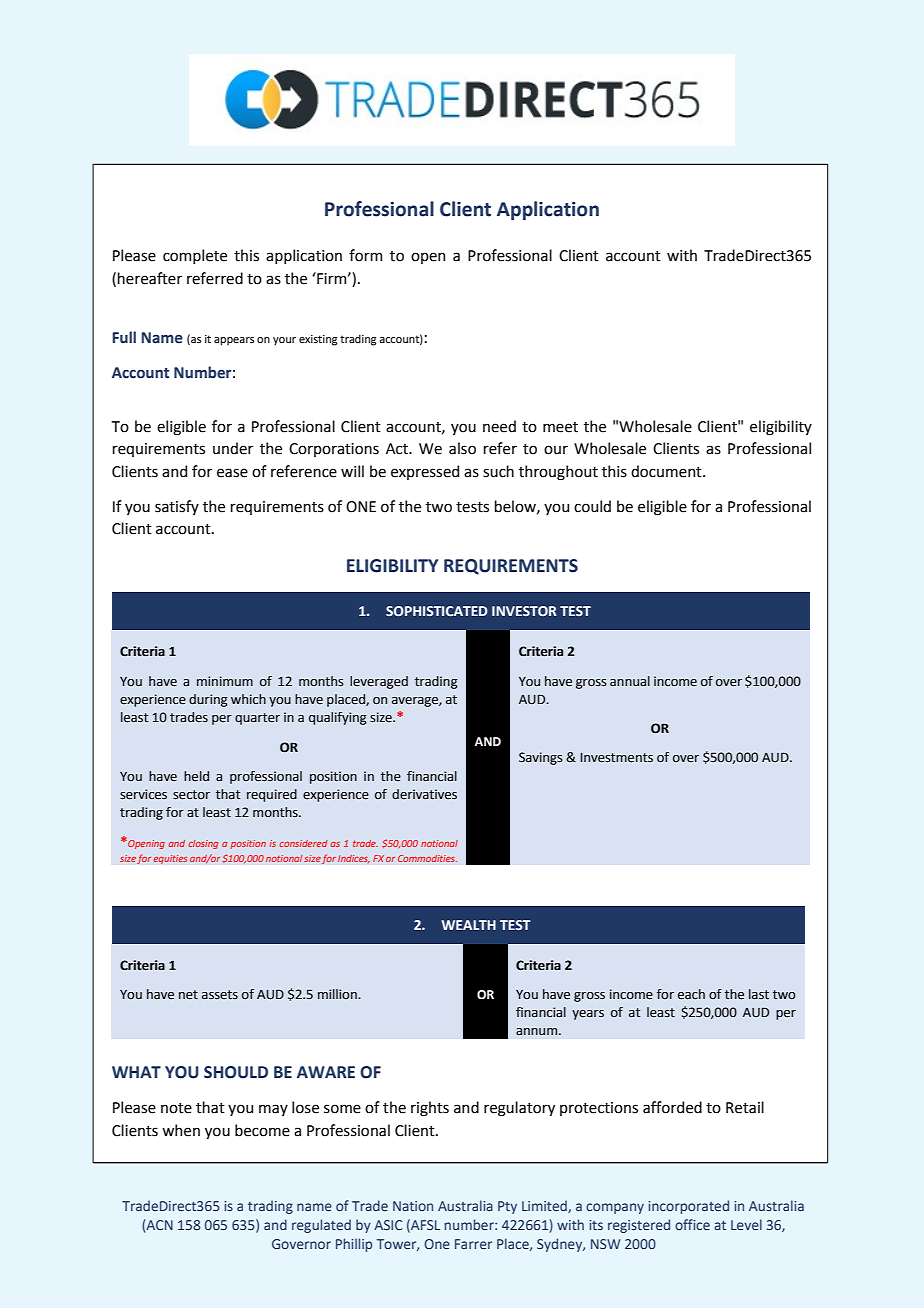  I want to click on SOPHISTICATED, so click(437, 611).
